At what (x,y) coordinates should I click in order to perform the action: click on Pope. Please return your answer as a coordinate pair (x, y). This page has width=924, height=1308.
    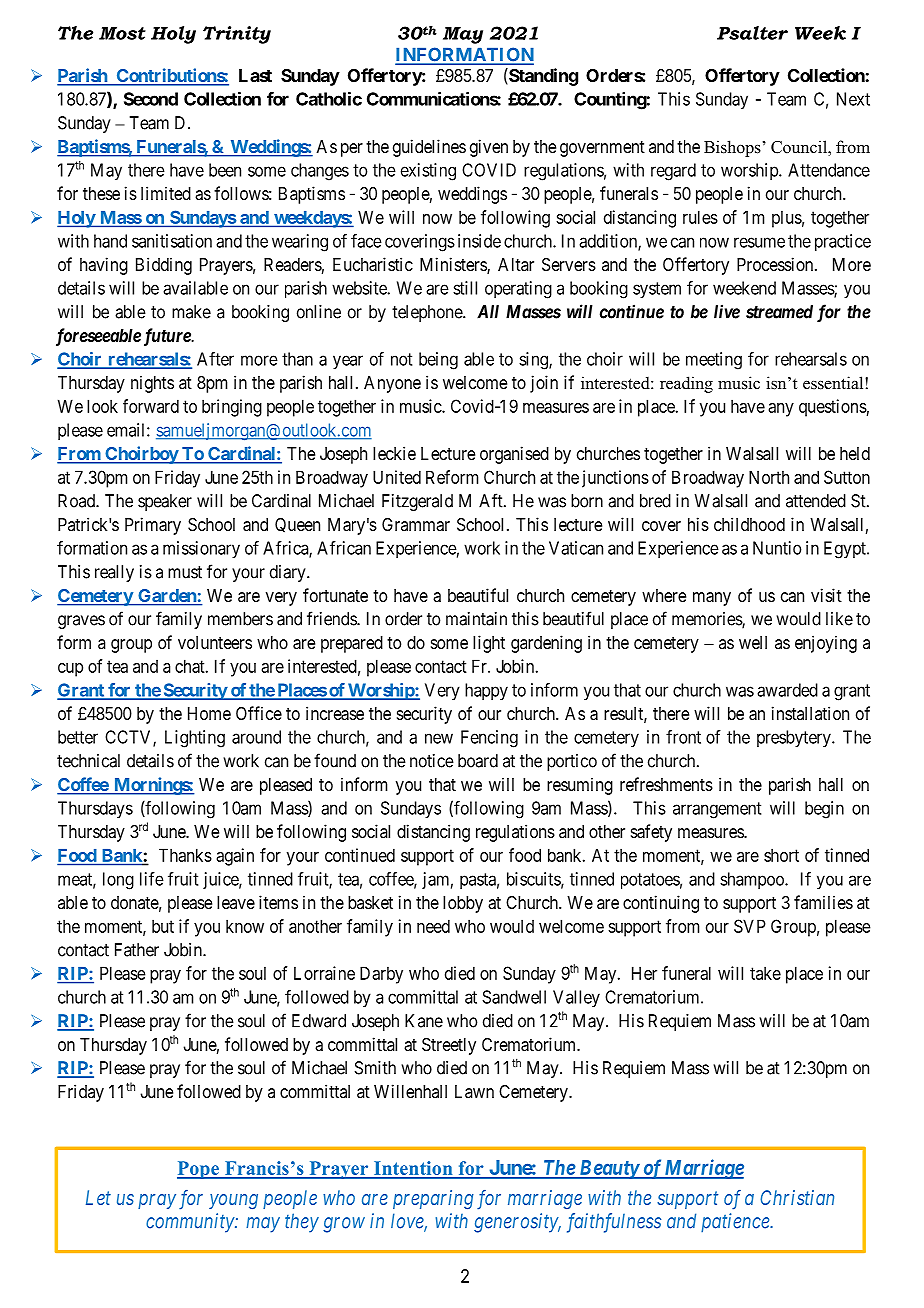
    Looking at the image, I should click on (199, 1170).
